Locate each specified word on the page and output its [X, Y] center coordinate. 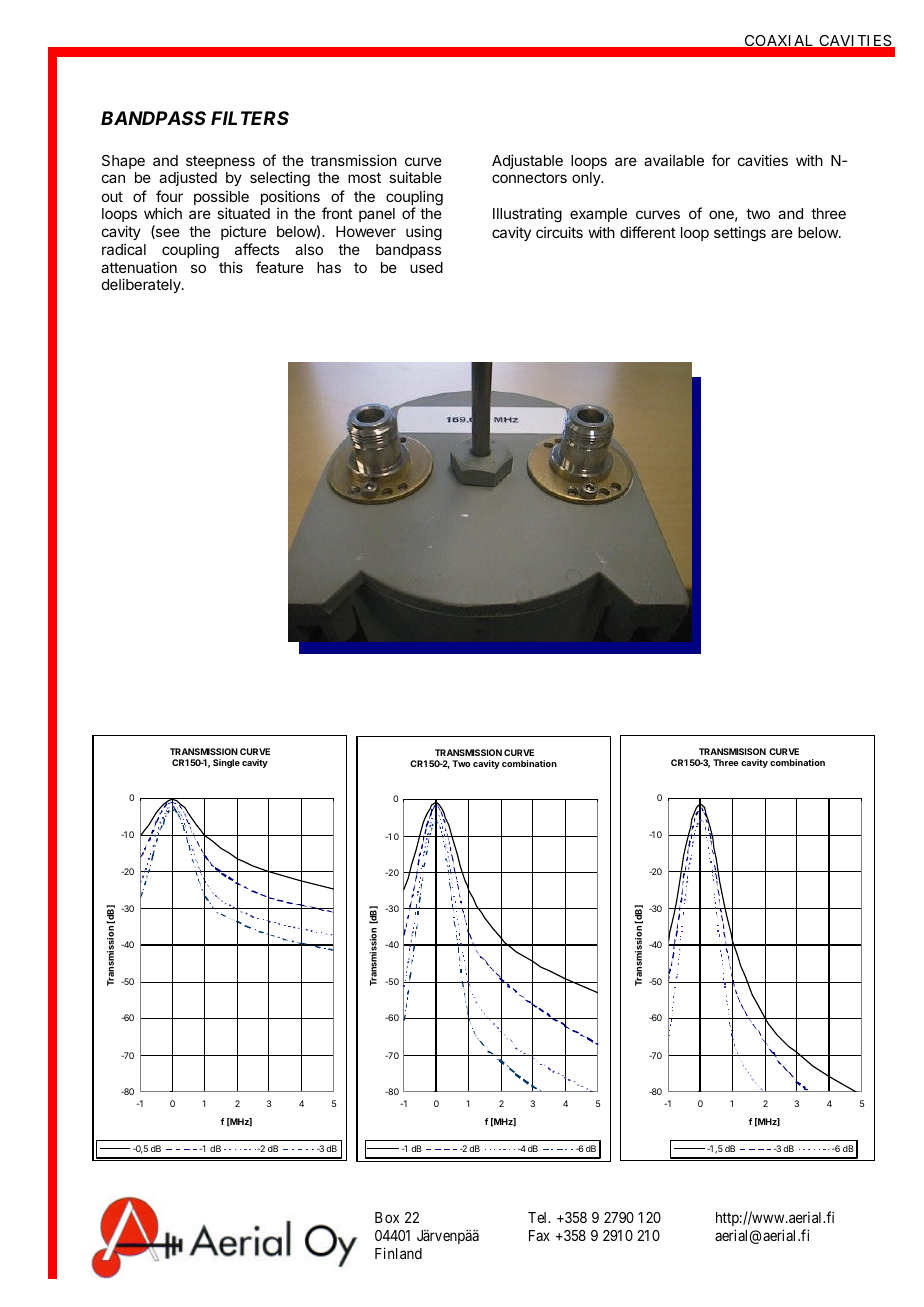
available [674, 160]
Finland [398, 1253]
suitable [415, 177]
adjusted [188, 178]
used [426, 267]
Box [387, 1217]
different [648, 232]
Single [226, 763]
